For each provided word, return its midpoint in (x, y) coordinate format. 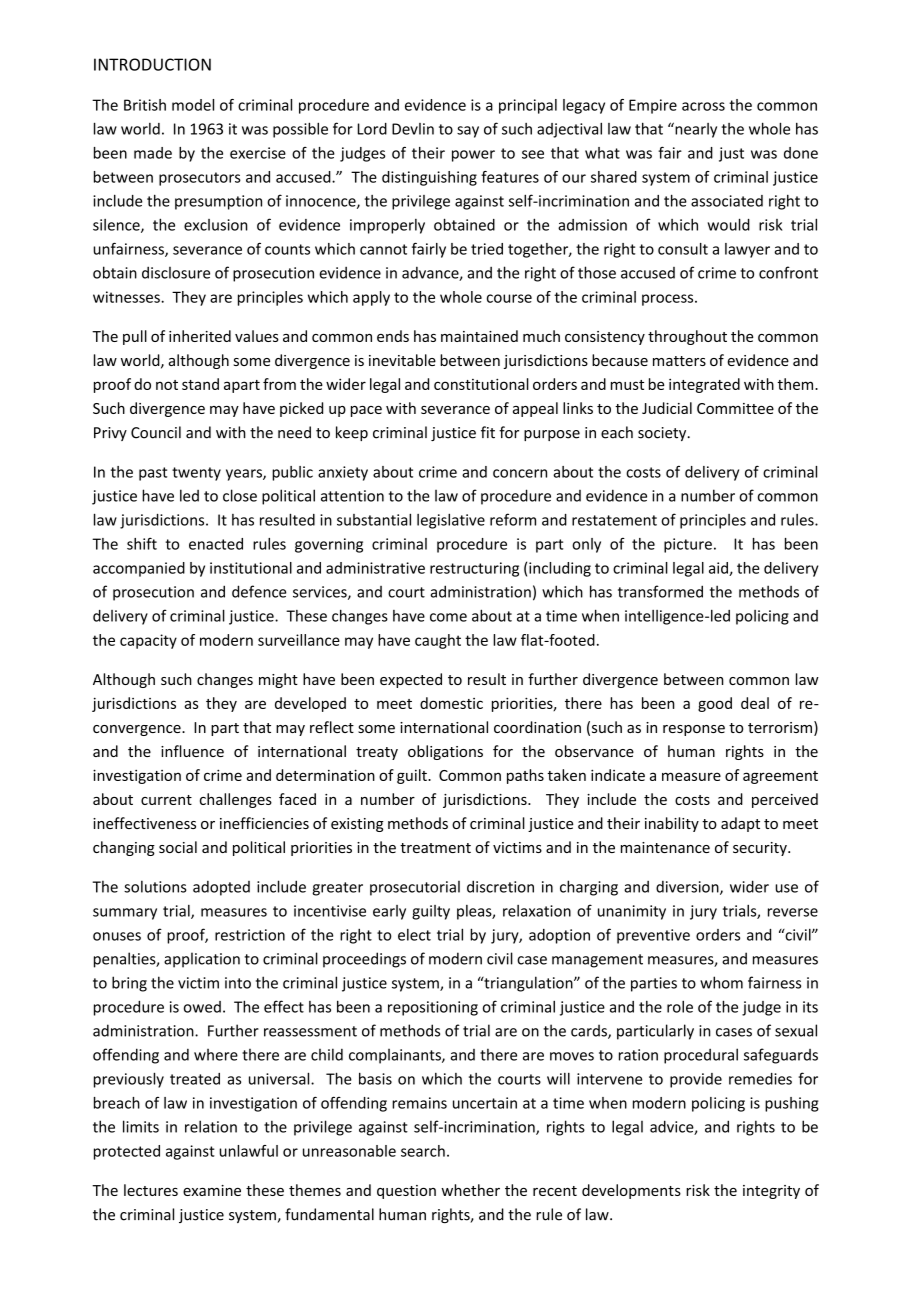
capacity (148, 641)
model (193, 105)
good (715, 704)
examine (212, 1190)
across (703, 106)
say (468, 132)
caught (438, 641)
